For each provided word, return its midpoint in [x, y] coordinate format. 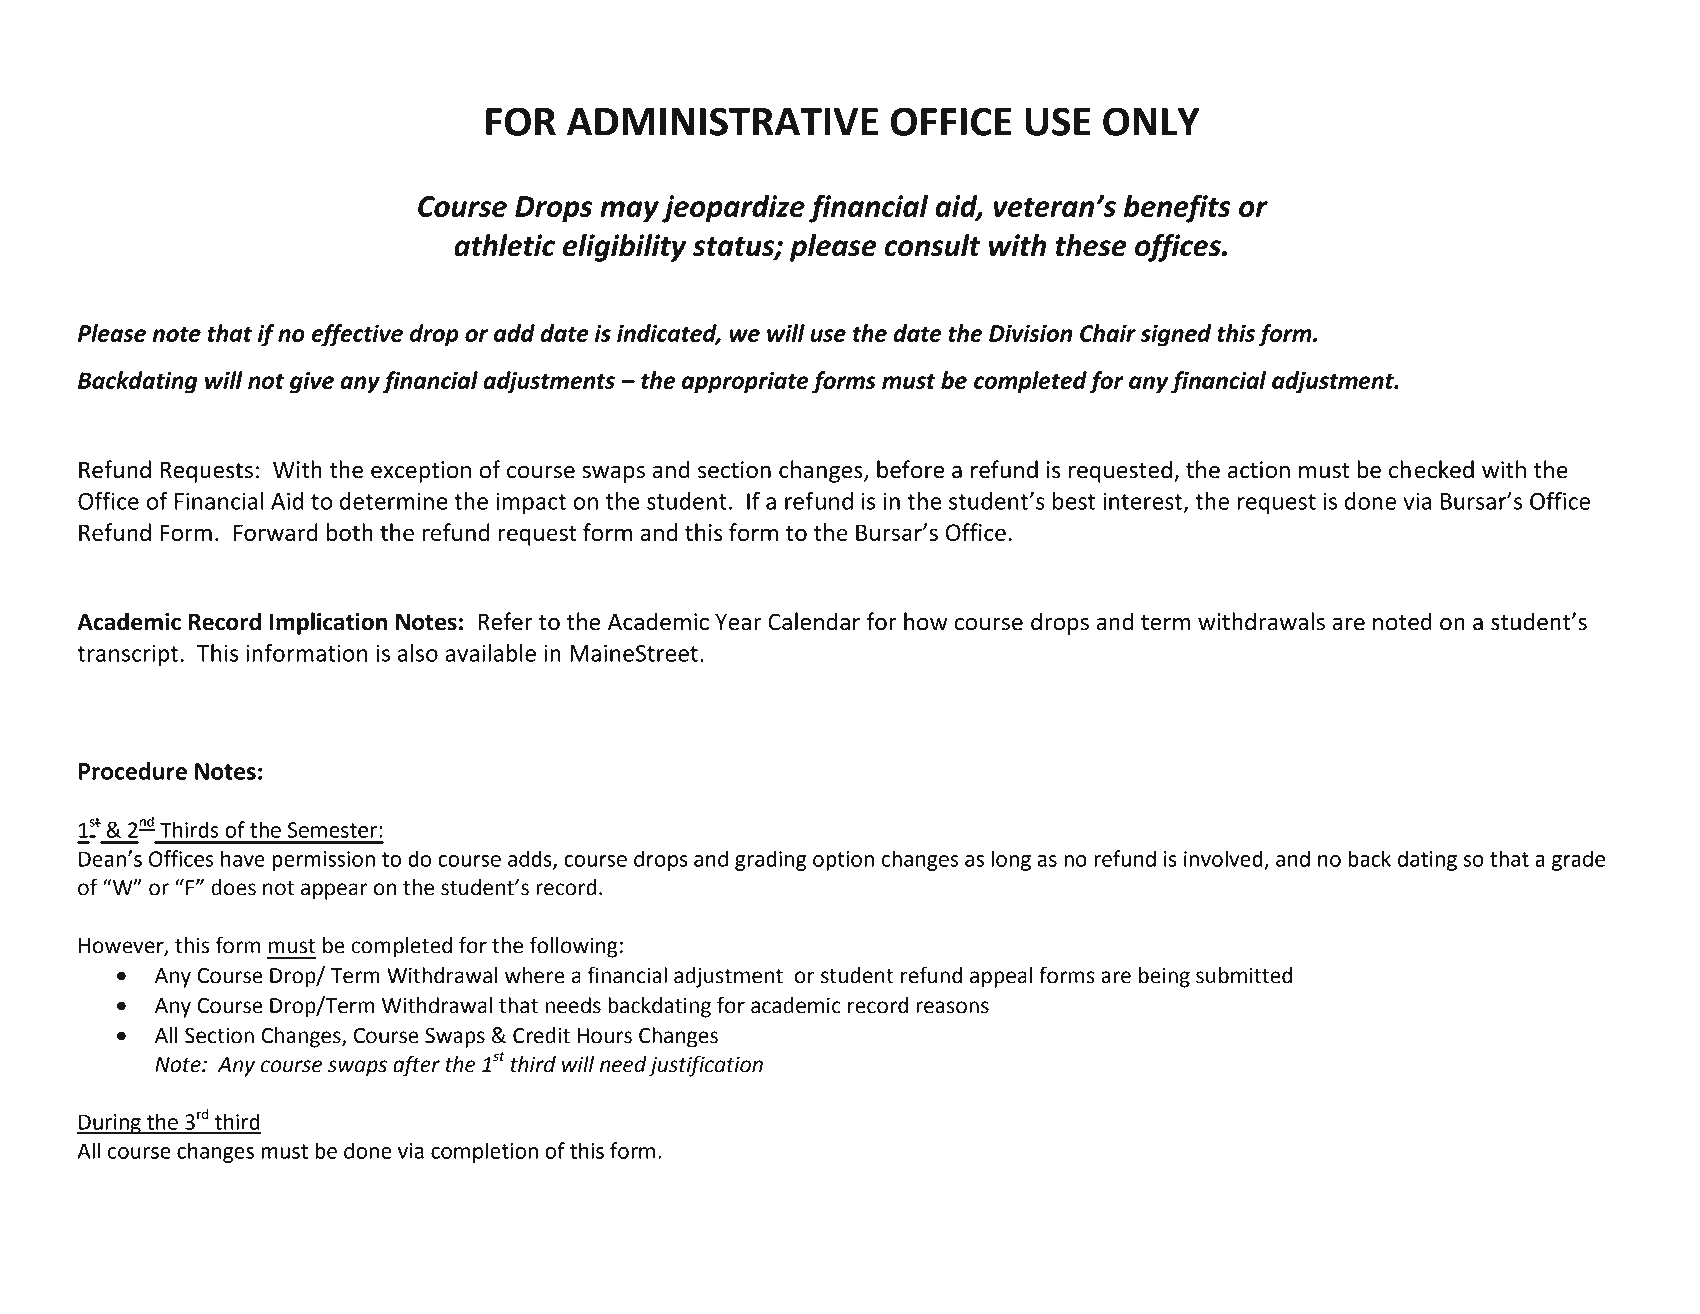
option [843, 861]
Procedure [133, 771]
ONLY [1151, 121]
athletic [504, 245]
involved [1223, 858]
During [110, 1124]
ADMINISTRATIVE [722, 121]
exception [421, 472]
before [910, 469]
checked [1431, 469]
